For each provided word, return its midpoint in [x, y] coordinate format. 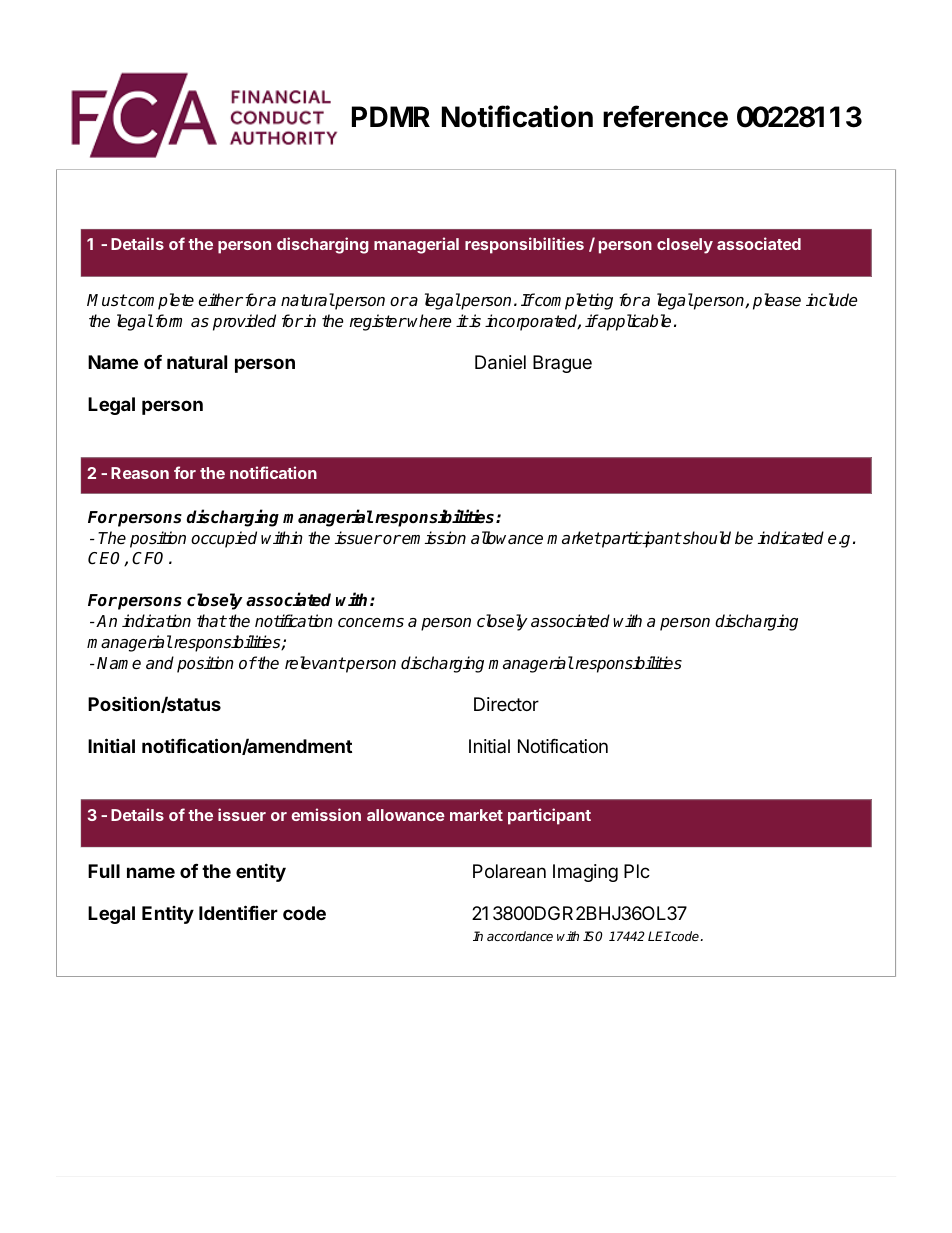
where [429, 321]
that [212, 621]
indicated [791, 538]
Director [506, 704]
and [160, 663]
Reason [140, 473]
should [706, 538]
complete [160, 301]
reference [665, 116]
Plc [637, 871]
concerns [371, 623]
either [221, 300]
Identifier [238, 912]
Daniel [500, 362]
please [777, 301]
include [832, 300]
